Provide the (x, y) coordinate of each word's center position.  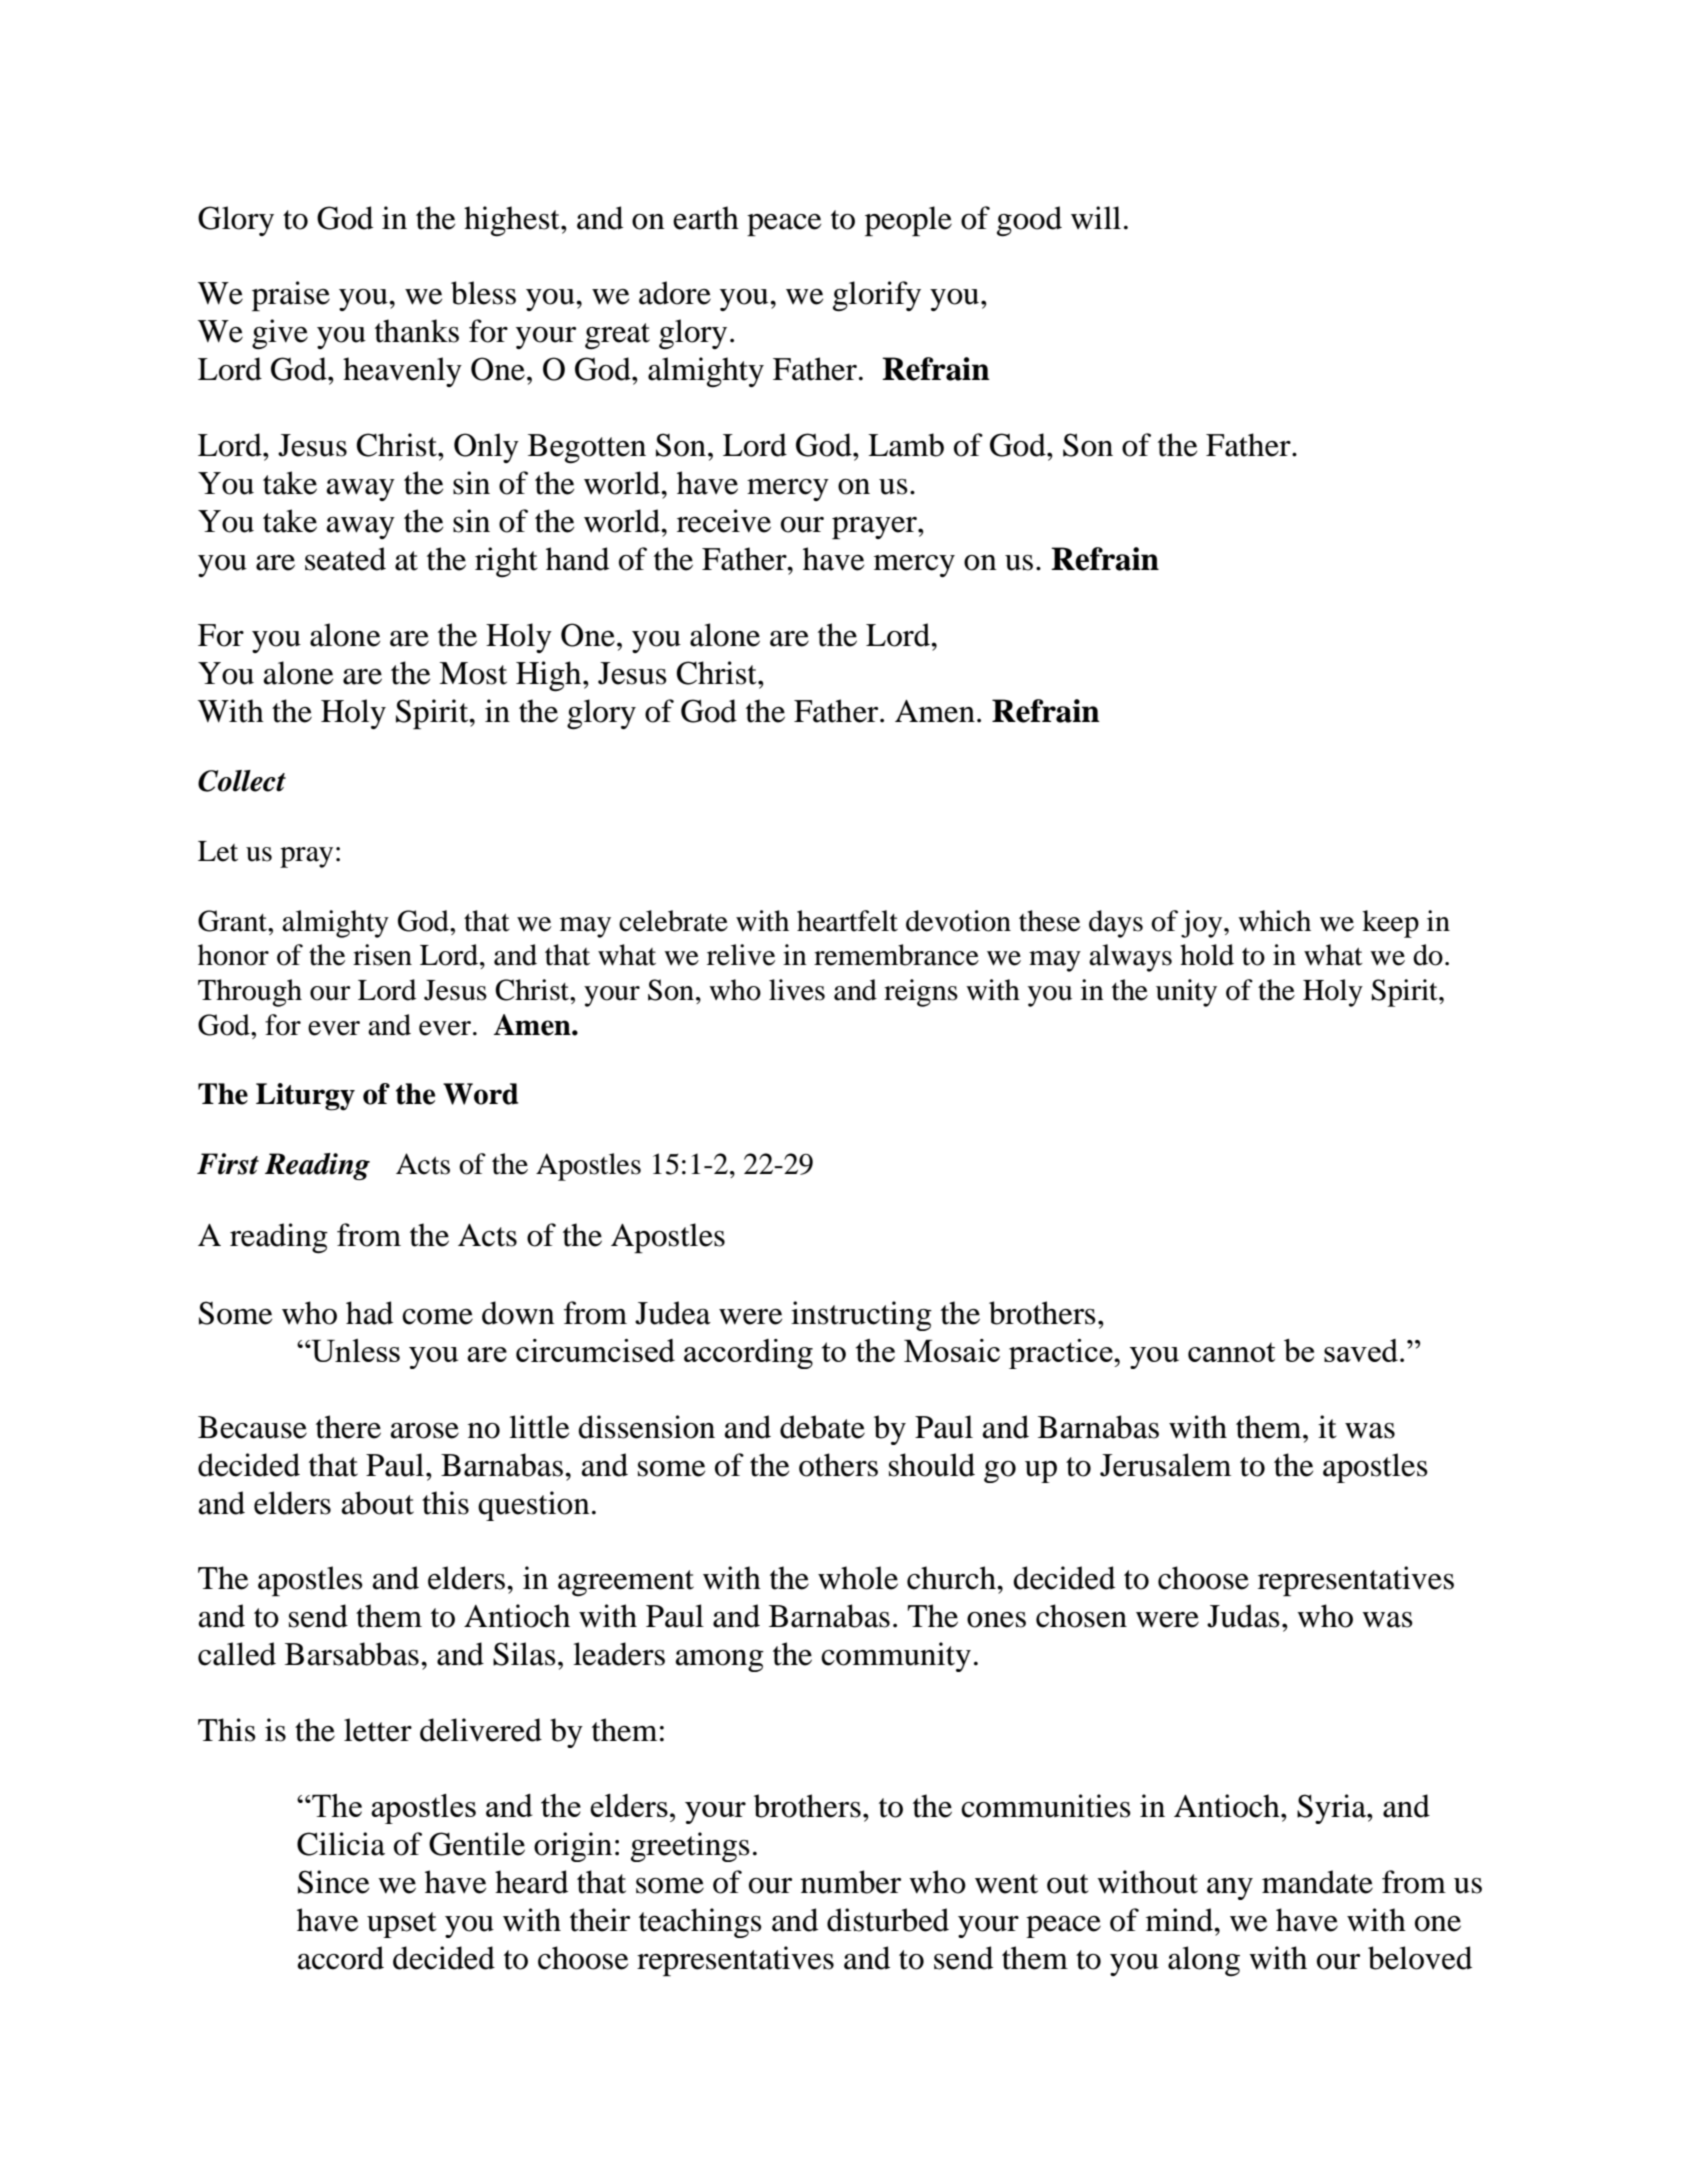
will (1096, 218)
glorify (877, 296)
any (1230, 1889)
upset (402, 1925)
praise (291, 296)
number (851, 1882)
